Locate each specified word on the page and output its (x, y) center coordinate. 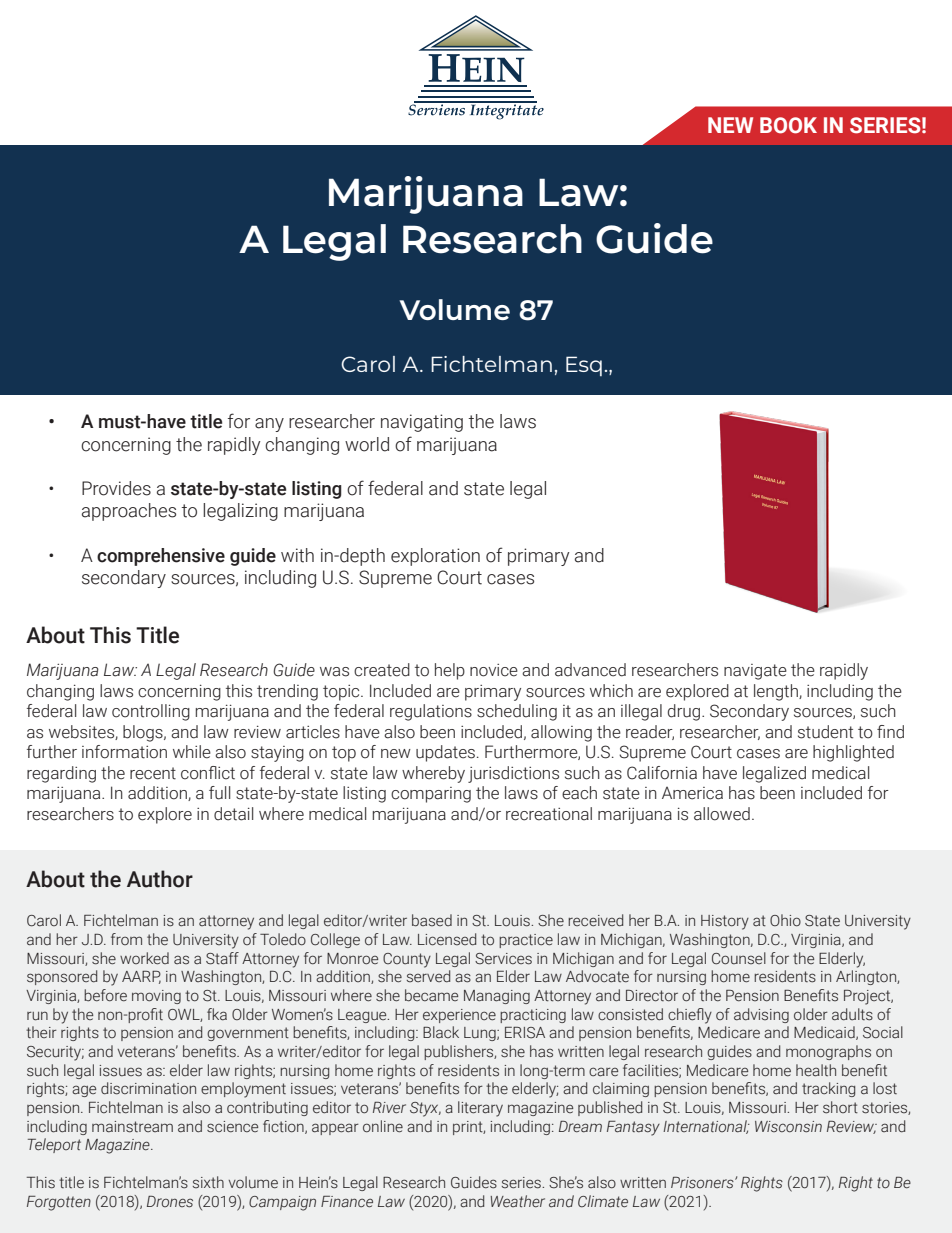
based (432, 920)
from (126, 939)
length (777, 692)
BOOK (788, 125)
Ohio (785, 920)
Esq (584, 366)
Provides (116, 488)
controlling (151, 712)
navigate (755, 672)
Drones (170, 1202)
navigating (422, 423)
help (450, 671)
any (269, 425)
